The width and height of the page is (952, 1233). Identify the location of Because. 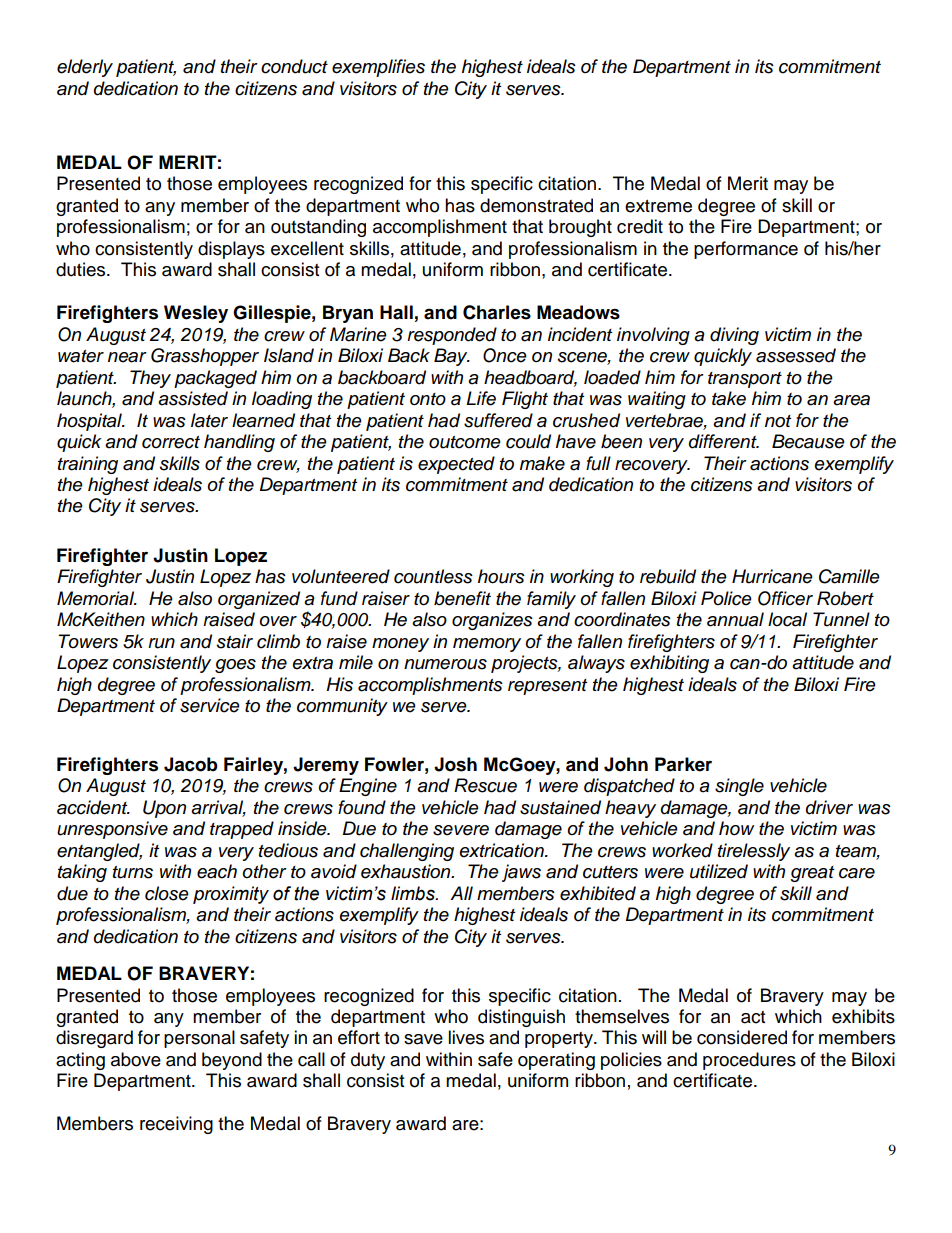
(808, 441).
